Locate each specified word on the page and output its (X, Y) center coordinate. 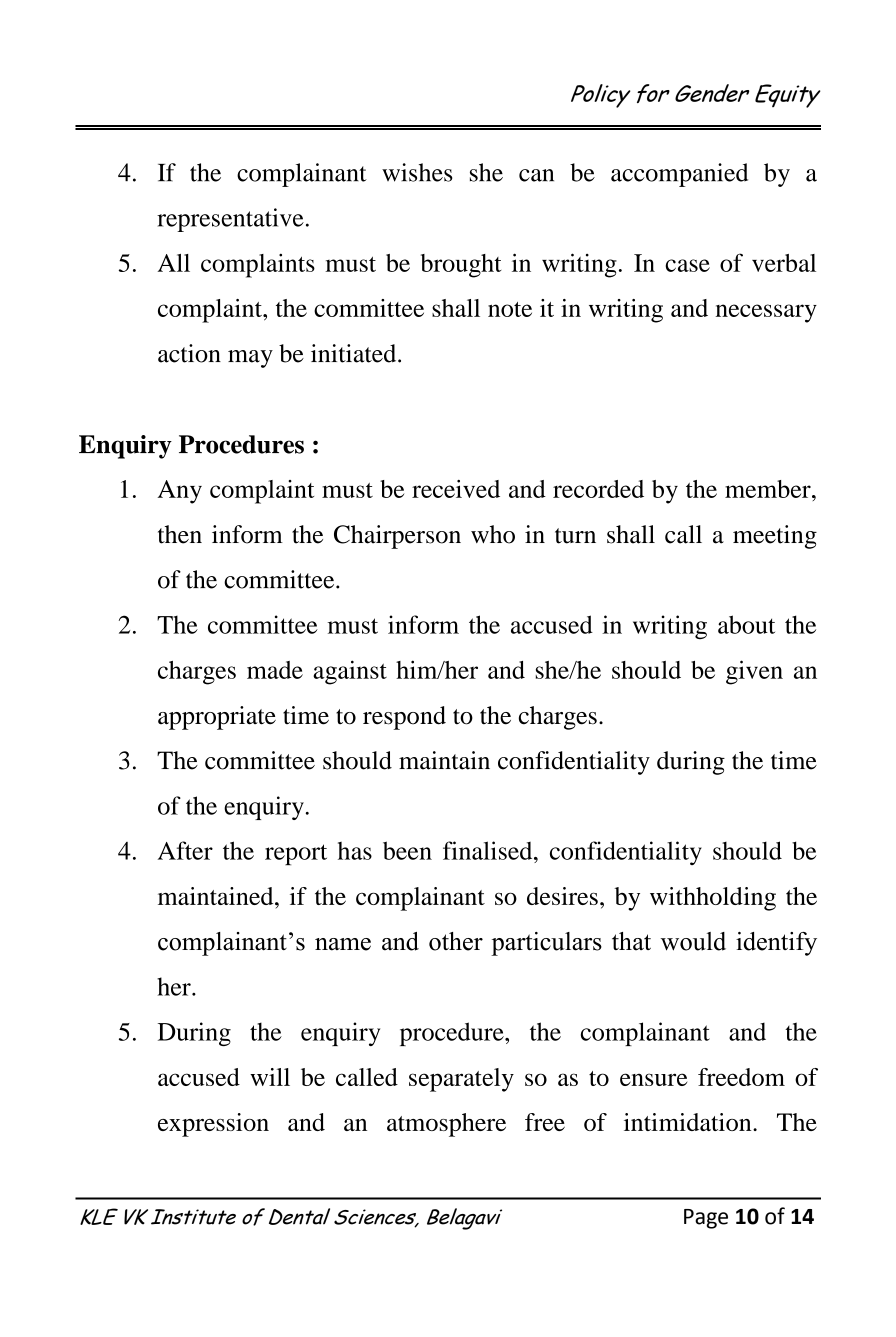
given (754, 672)
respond (404, 718)
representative (230, 220)
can (536, 175)
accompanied (679, 175)
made (275, 670)
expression (213, 1125)
